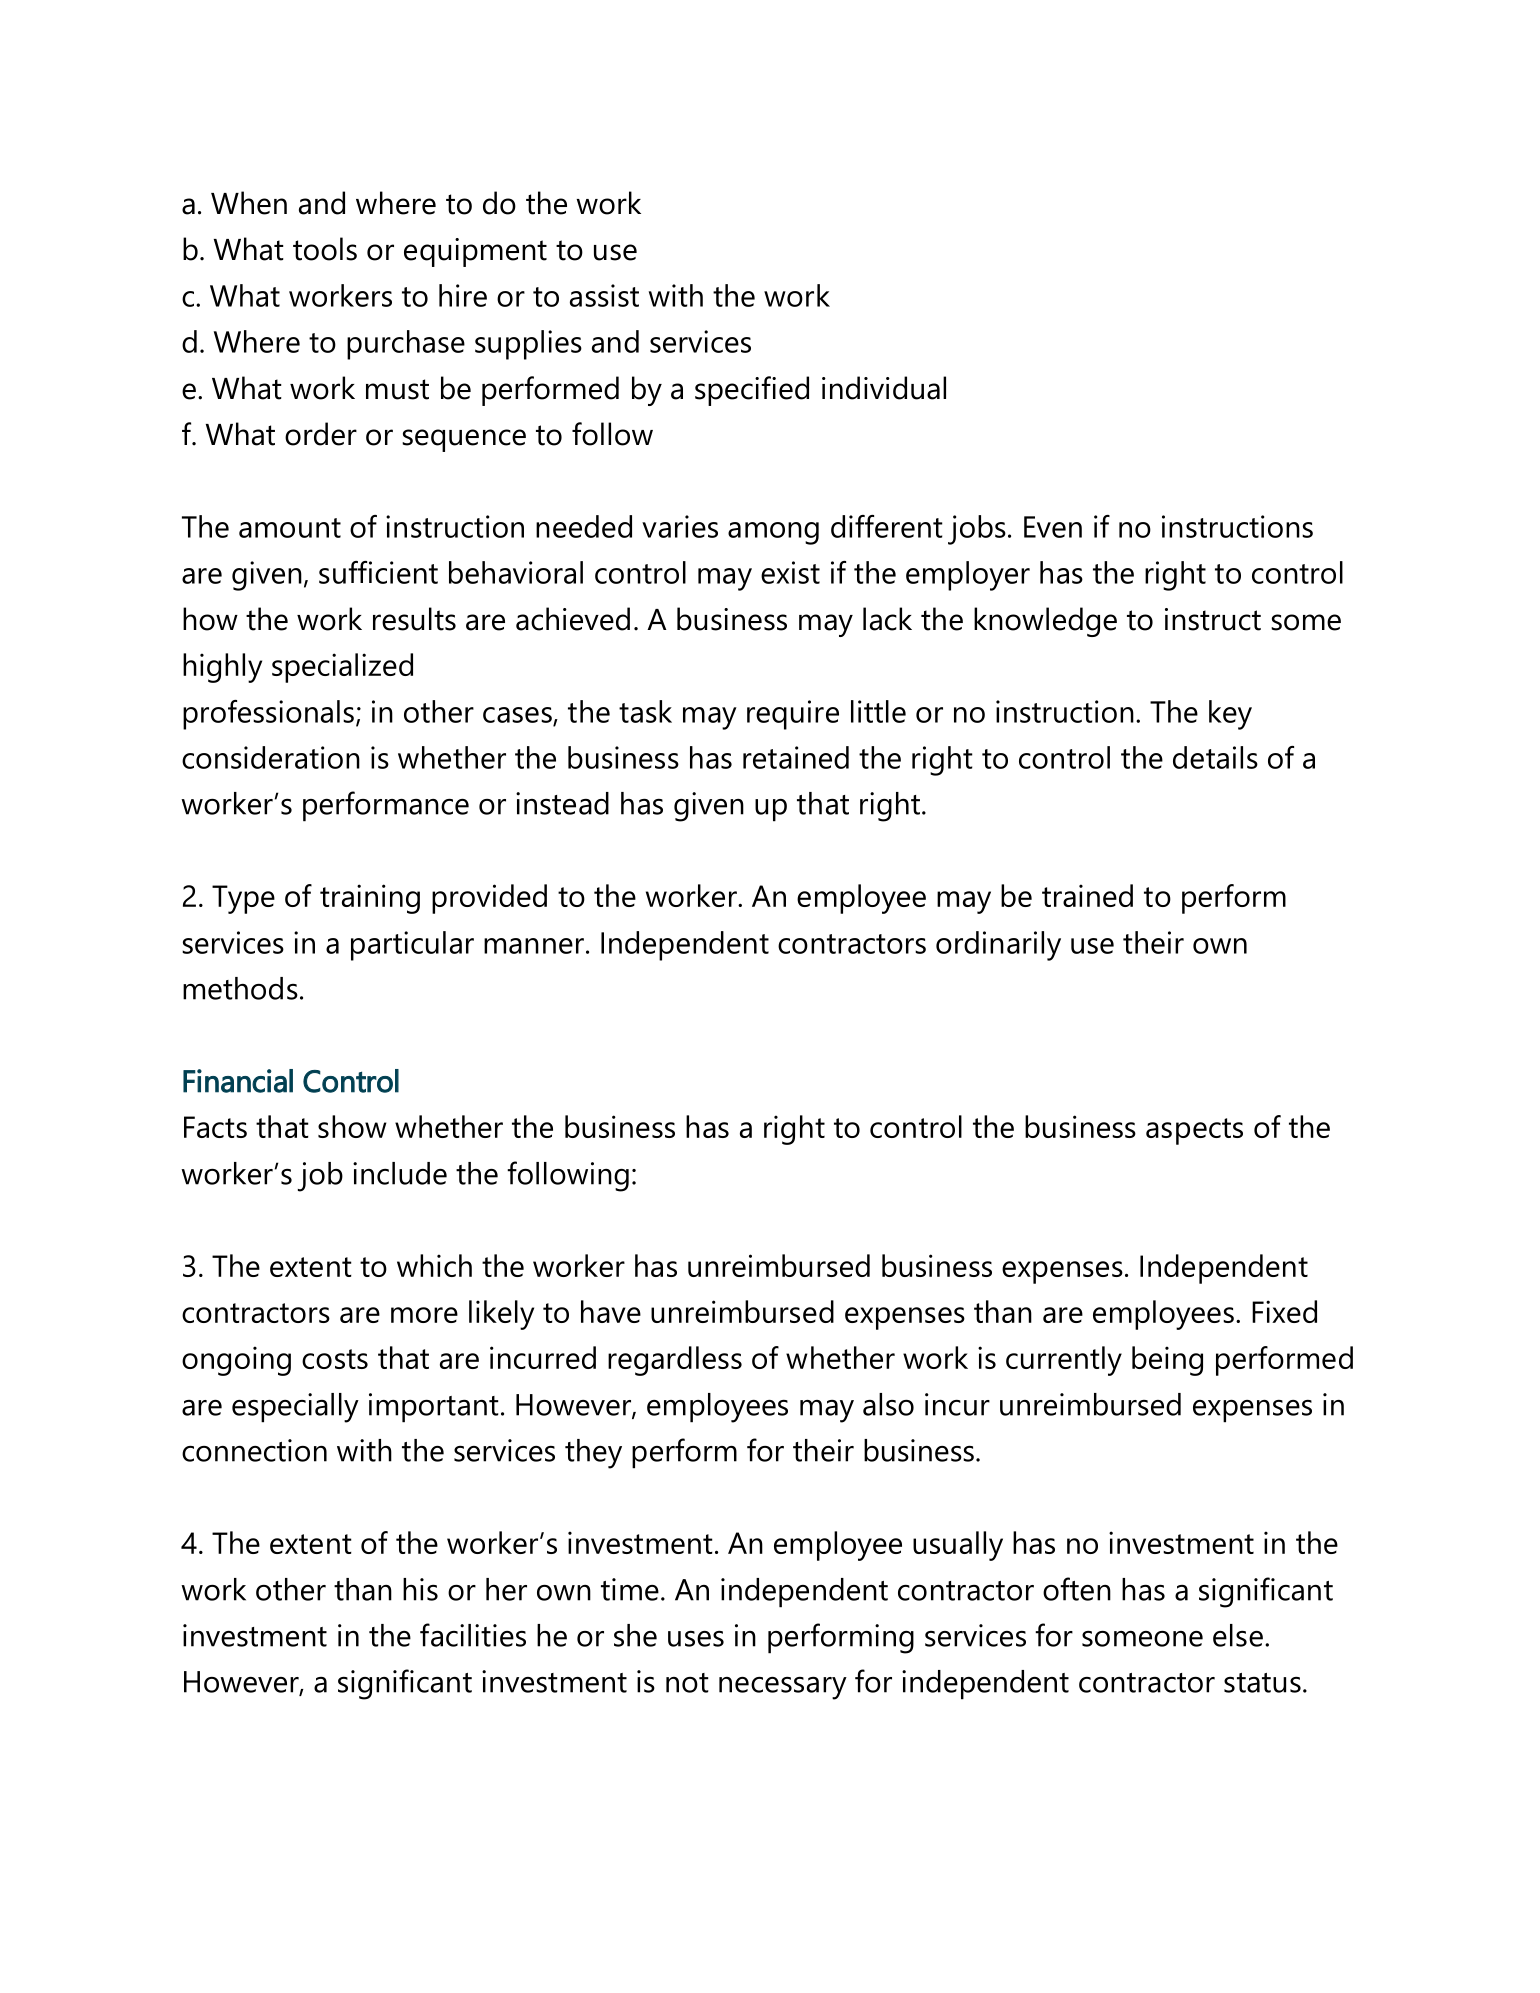 The height and width of the screenshot is (1993, 1540). What do you see at coordinates (793, 715) in the screenshot?
I see `require` at bounding box center [793, 715].
